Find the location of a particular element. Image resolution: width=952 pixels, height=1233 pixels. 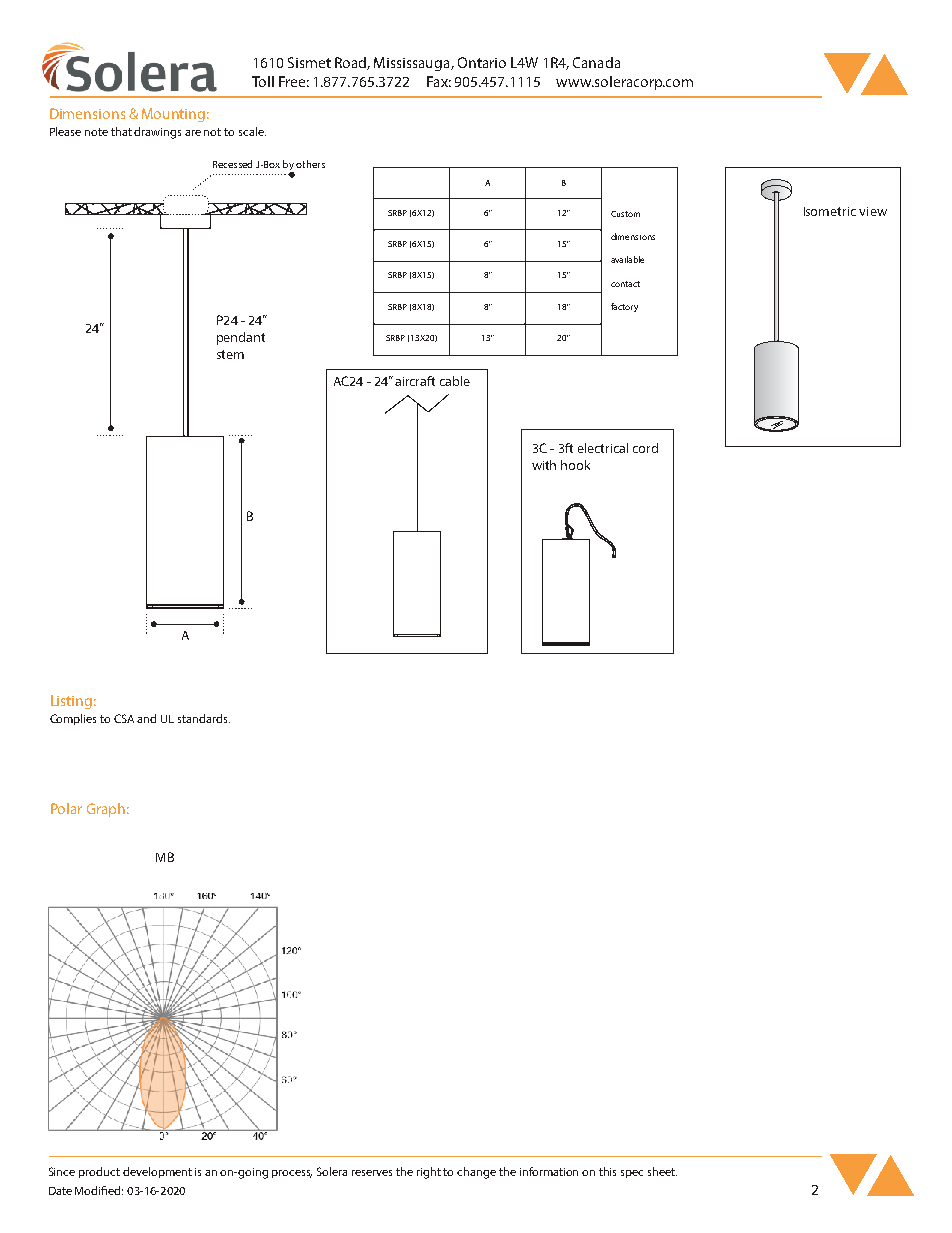

Canada is located at coordinates (596, 62).
